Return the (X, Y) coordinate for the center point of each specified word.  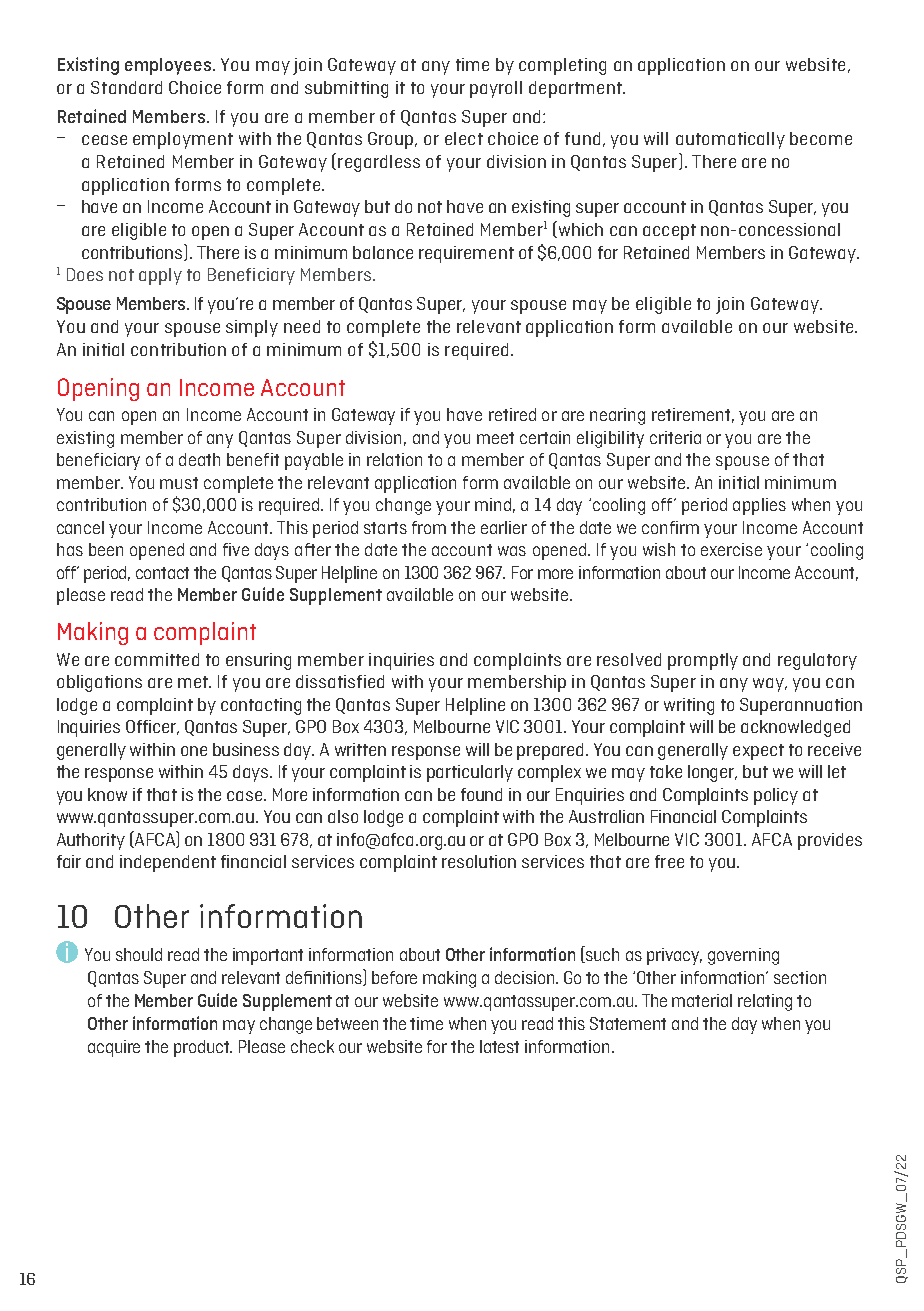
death (199, 459)
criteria (675, 437)
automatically (730, 140)
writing (689, 706)
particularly (470, 773)
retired (512, 414)
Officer (152, 727)
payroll (496, 89)
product (203, 1048)
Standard (126, 87)
